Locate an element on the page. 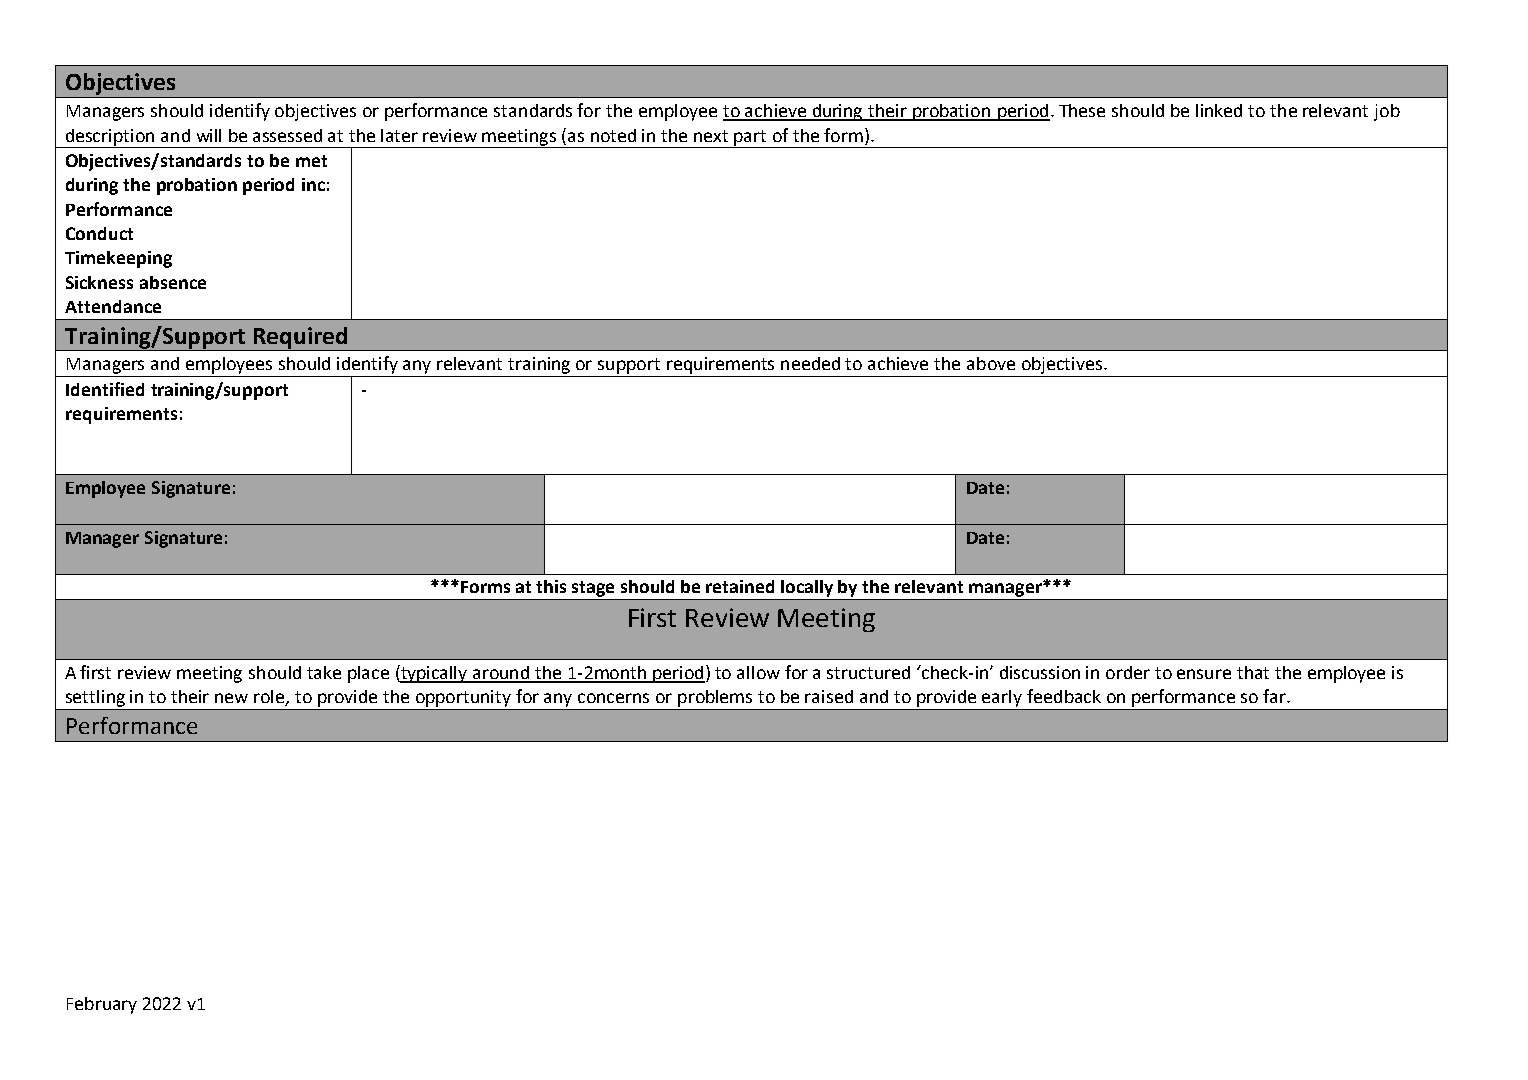 Image resolution: width=1528 pixels, height=1080 pixels. problems is located at coordinates (715, 698).
